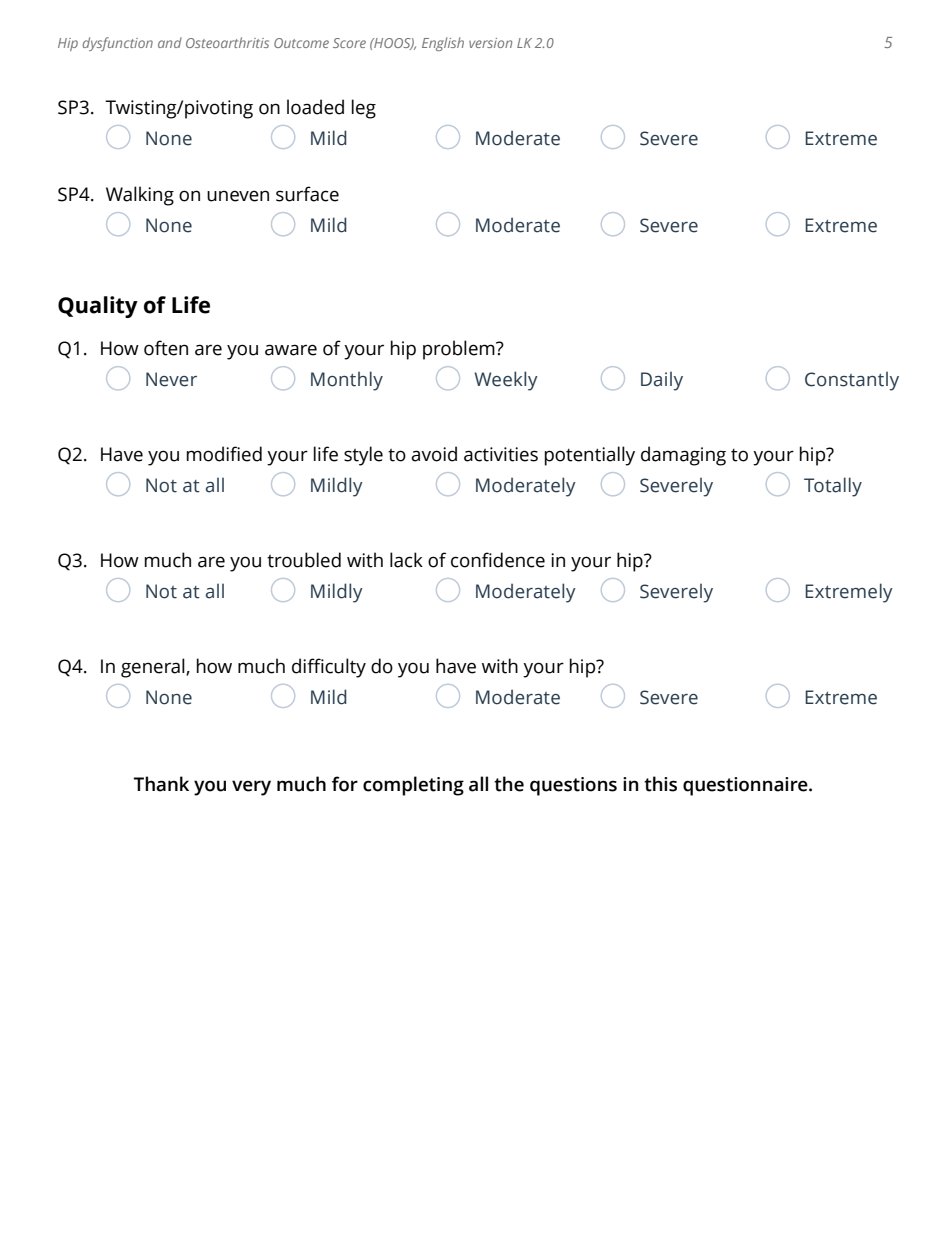 This document has width=952, height=1233. Describe the element at coordinates (171, 379) in the document. I see `Never` at that location.
